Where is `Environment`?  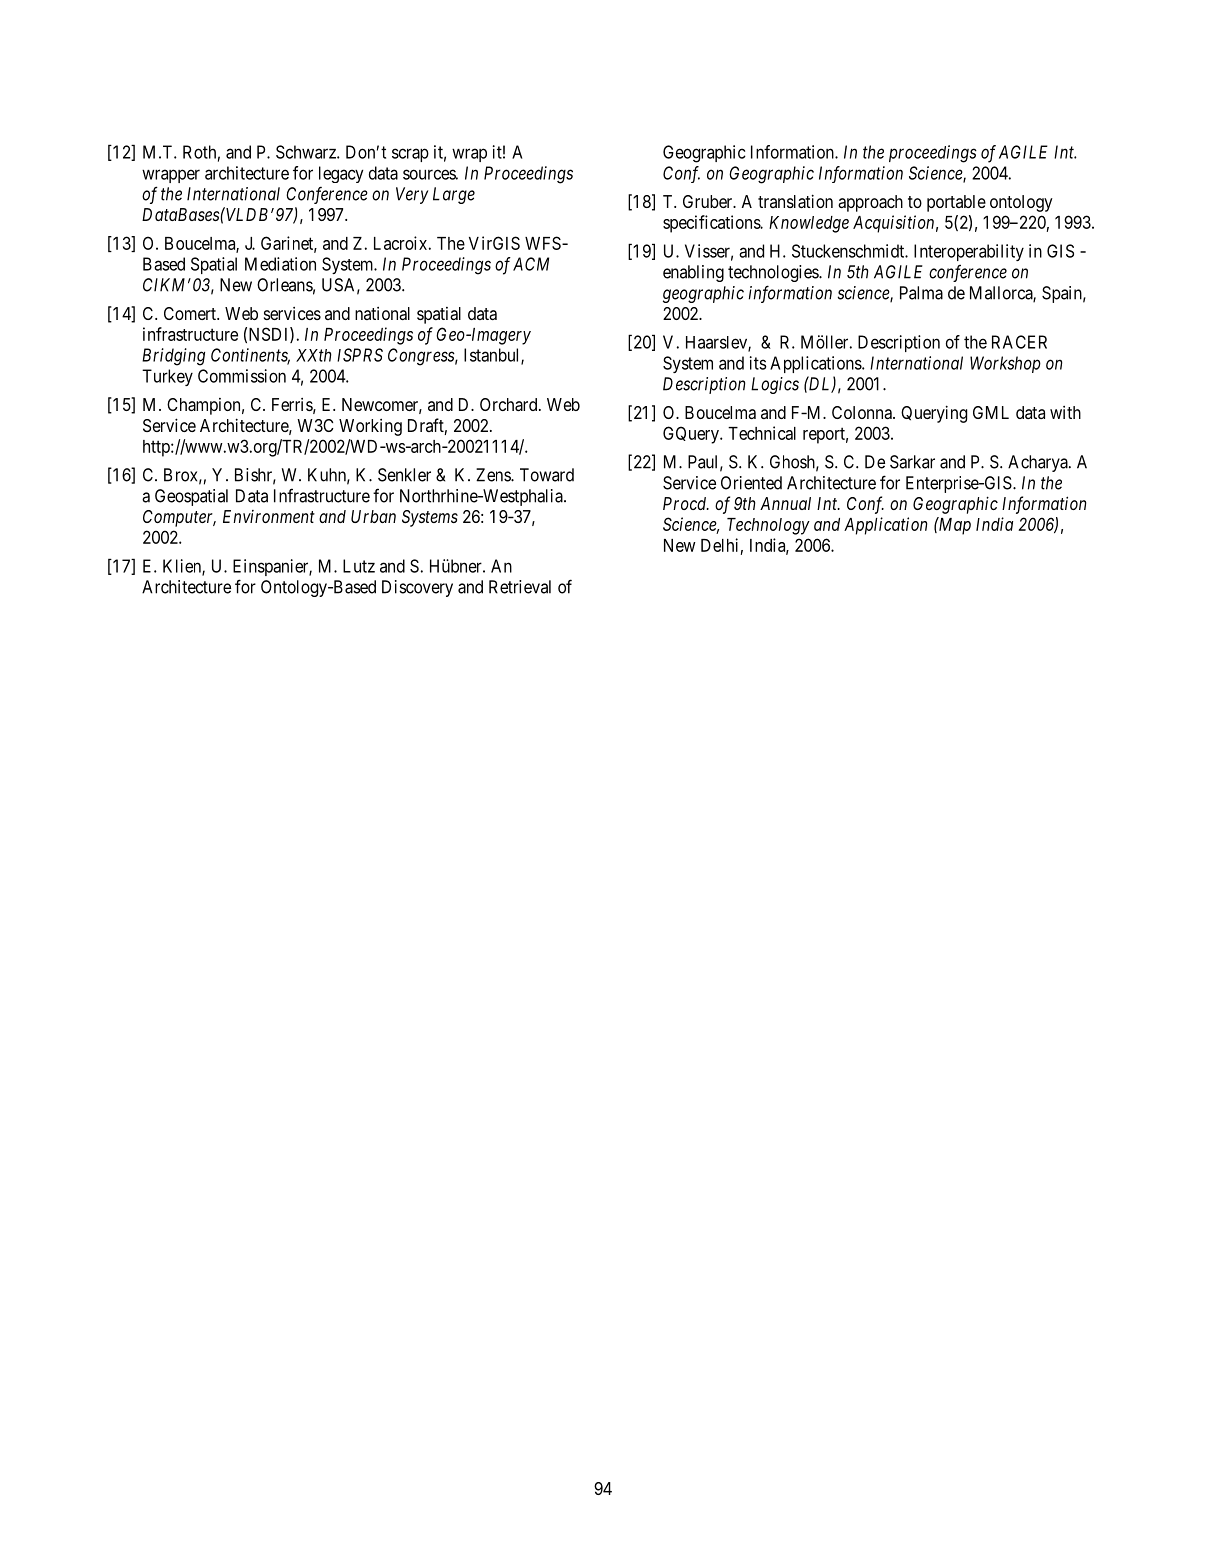 Environment is located at coordinates (269, 516).
